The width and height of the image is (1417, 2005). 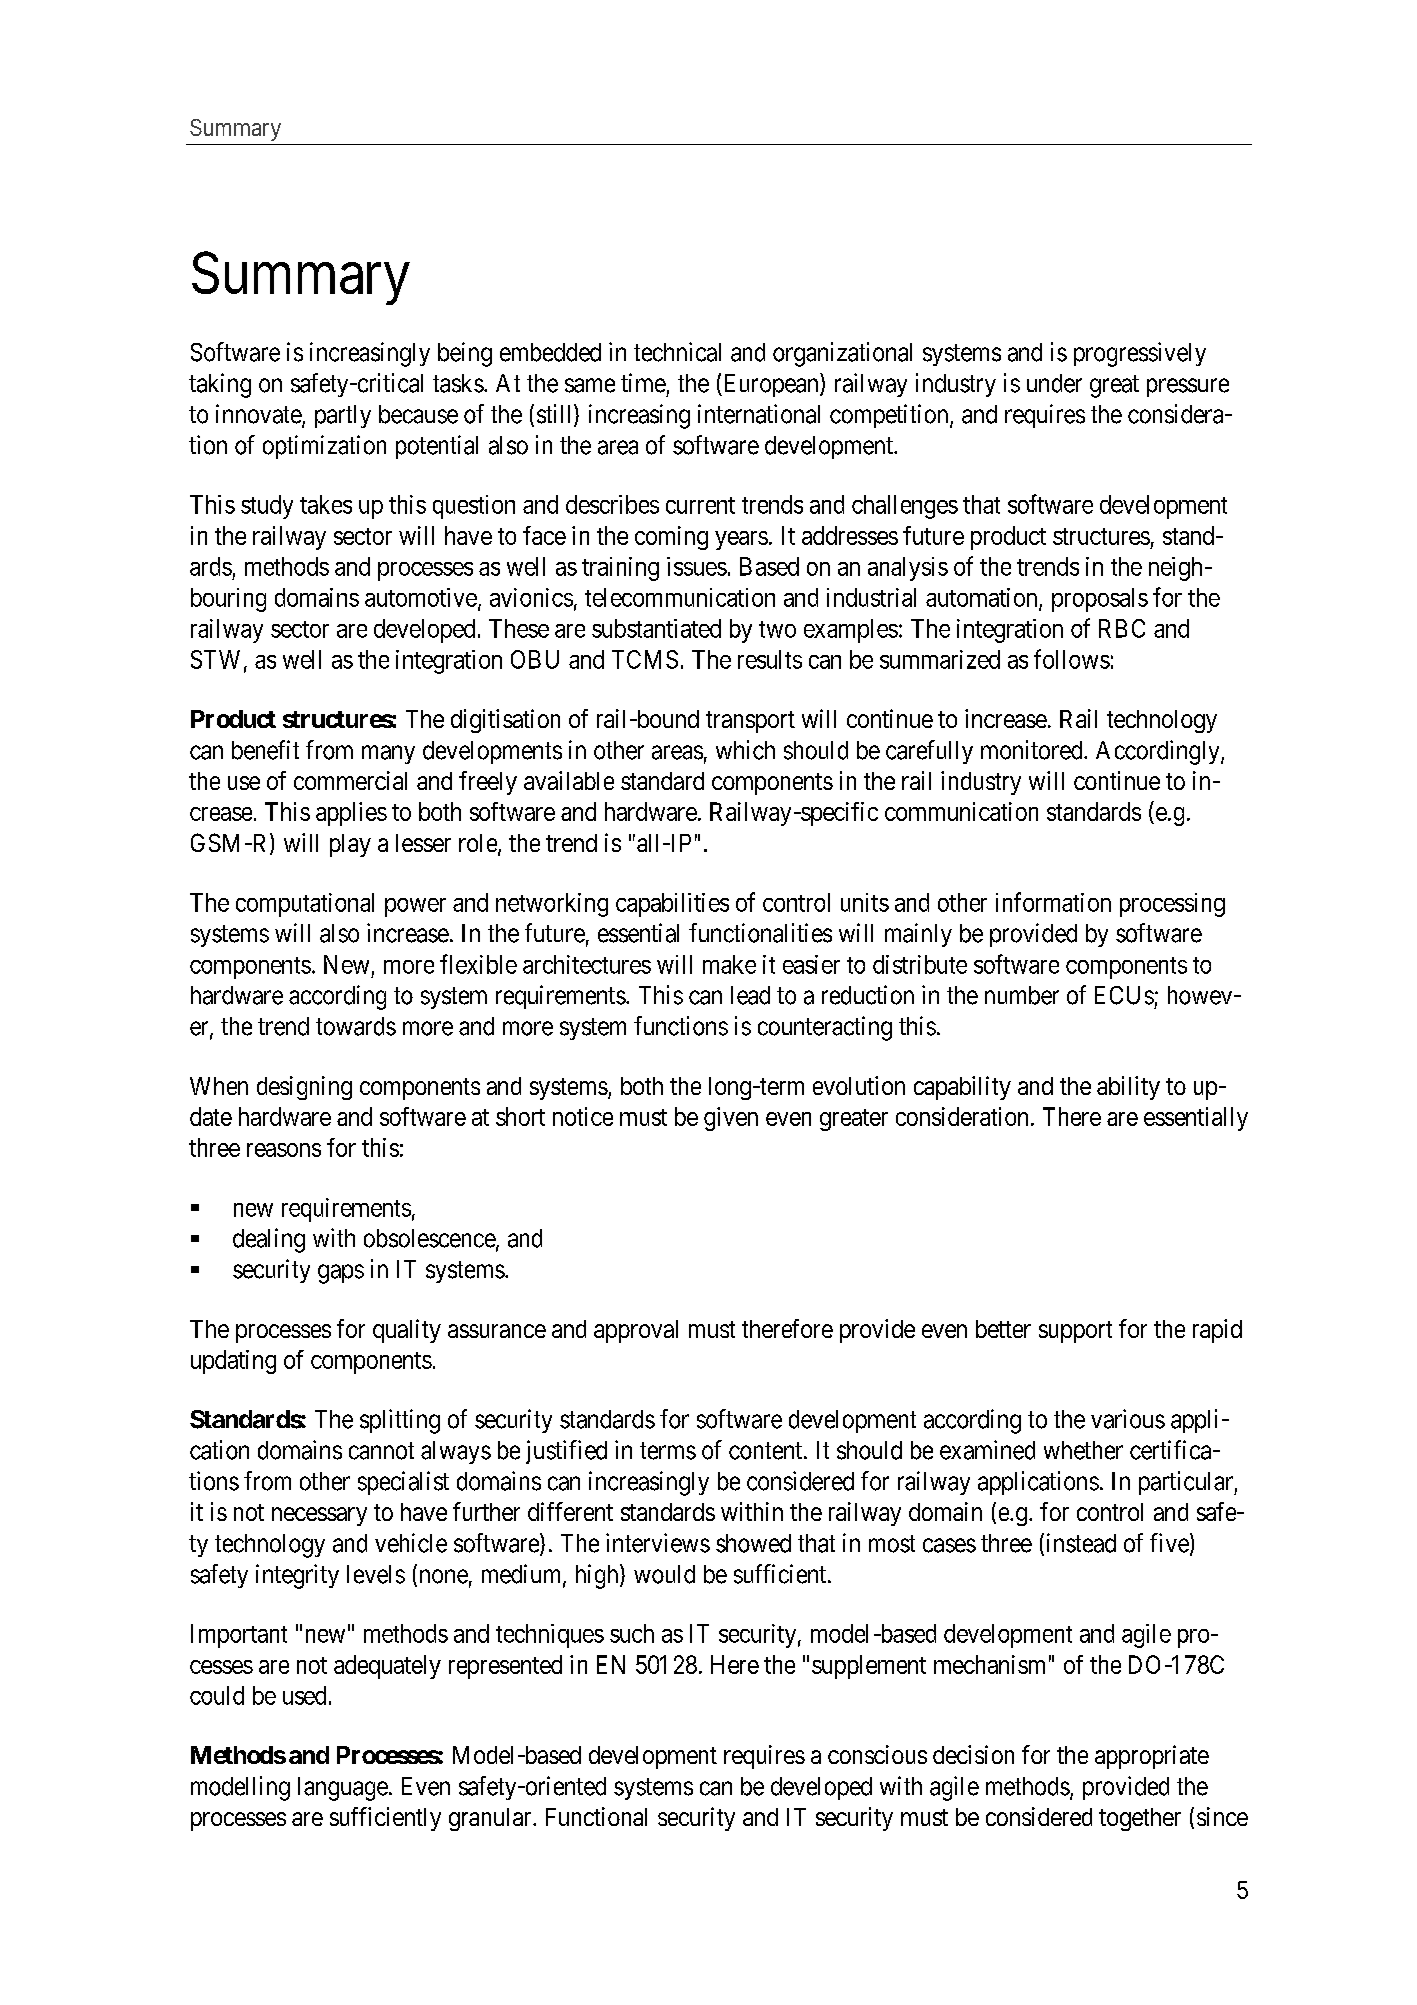 What do you see at coordinates (343, 416) in the image?
I see `partly` at bounding box center [343, 416].
